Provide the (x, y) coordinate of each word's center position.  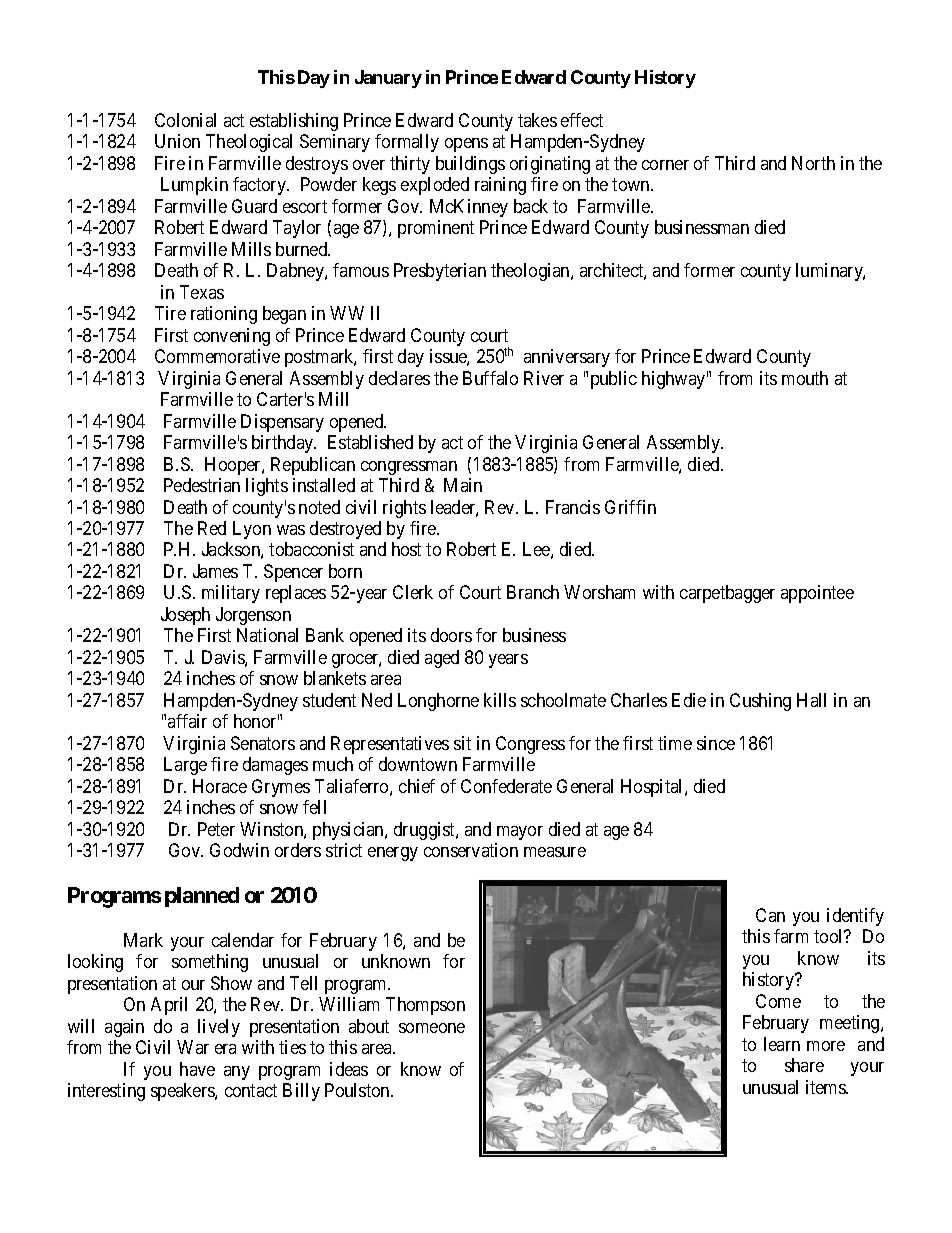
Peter (216, 829)
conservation (471, 850)
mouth (805, 378)
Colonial (185, 120)
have (197, 1069)
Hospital (653, 788)
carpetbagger (727, 594)
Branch (533, 592)
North (813, 163)
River (544, 378)
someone (432, 1028)
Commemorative (217, 356)
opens (466, 145)
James (215, 571)
